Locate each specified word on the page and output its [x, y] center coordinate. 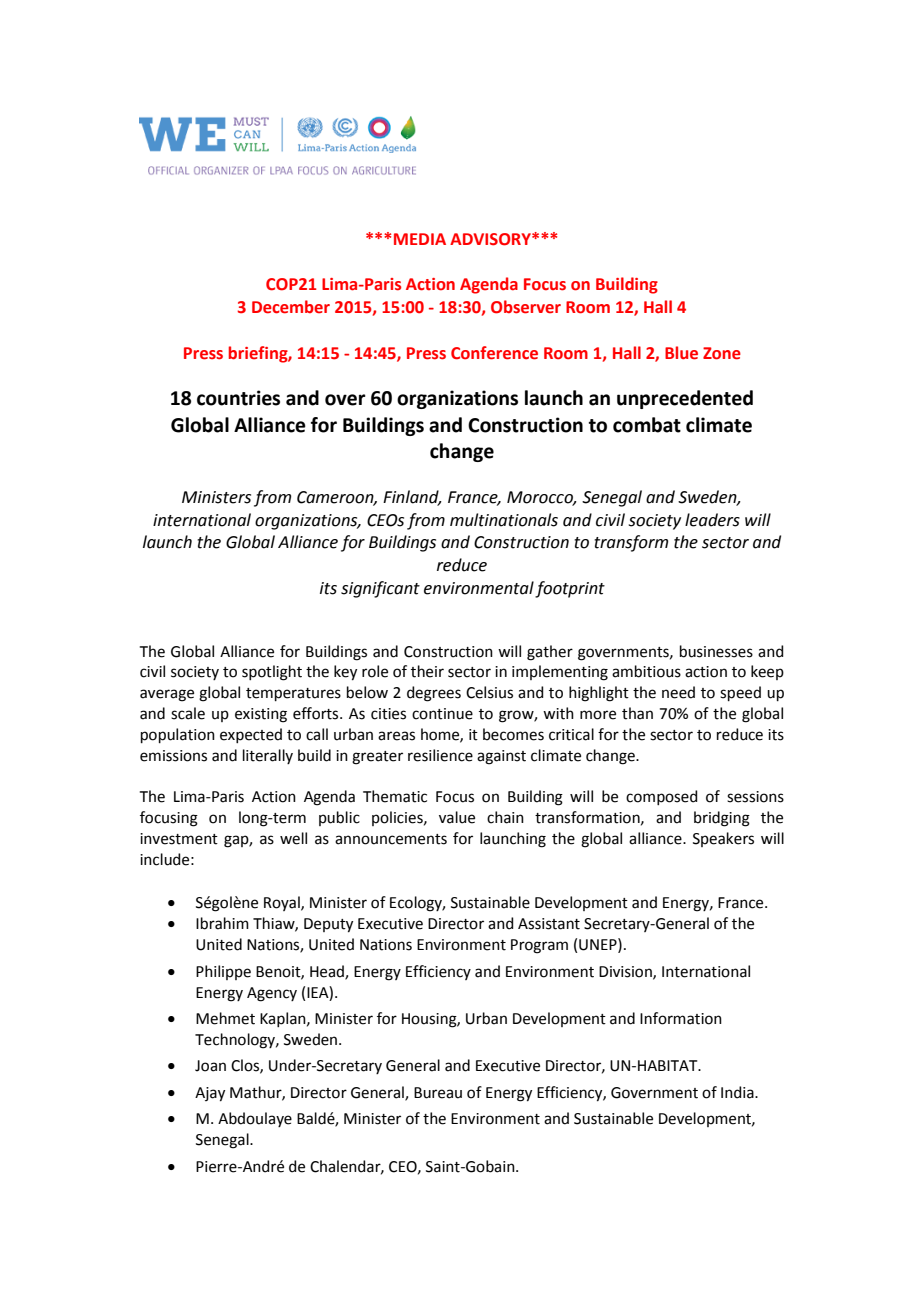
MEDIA [420, 239]
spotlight [272, 673]
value [457, 817]
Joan [210, 1066]
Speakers [723, 839]
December [291, 307]
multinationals [504, 520]
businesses [716, 651]
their [427, 671]
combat [647, 425]
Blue [681, 353]
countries [238, 398]
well [293, 838]
